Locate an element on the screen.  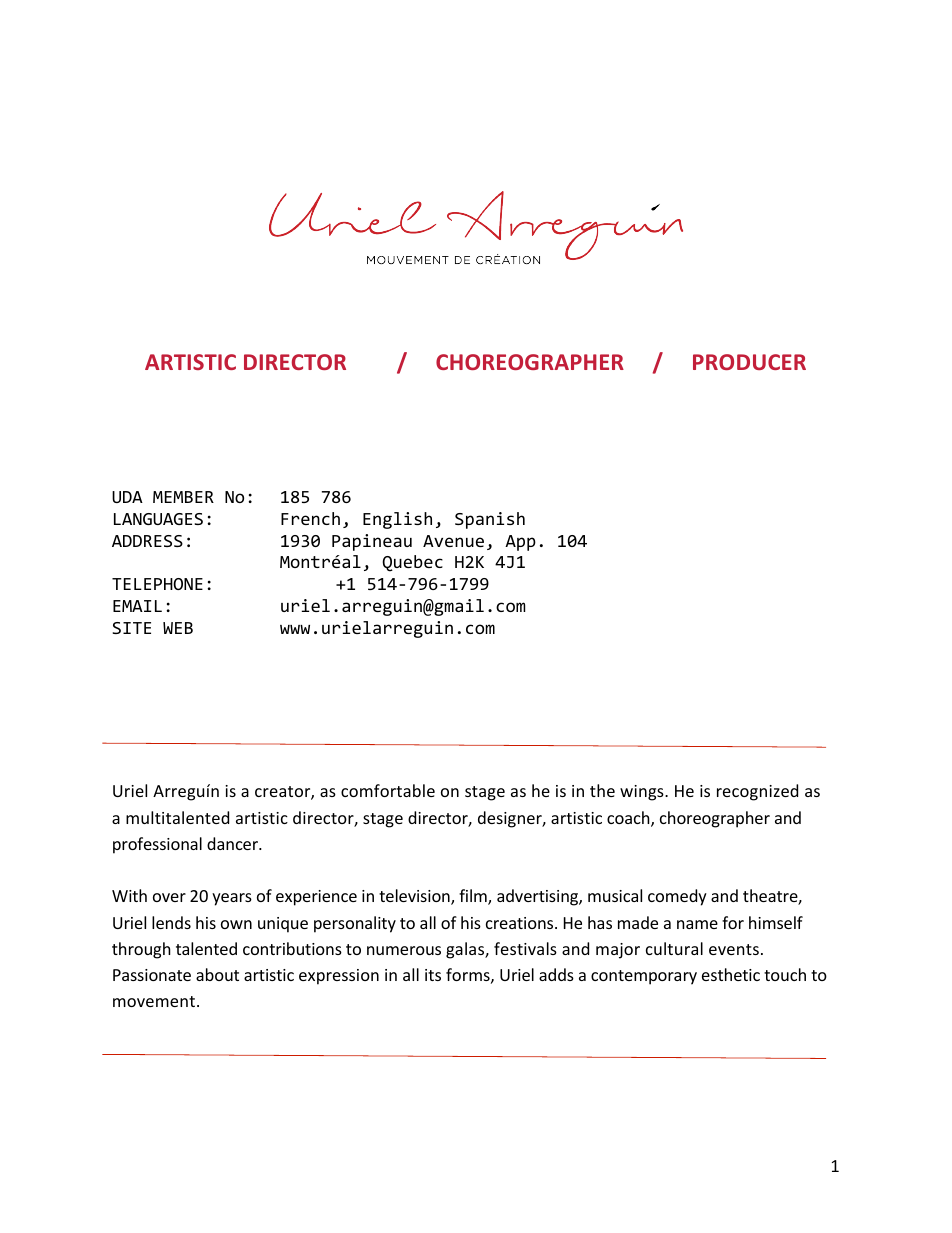
dancer is located at coordinates (234, 843).
